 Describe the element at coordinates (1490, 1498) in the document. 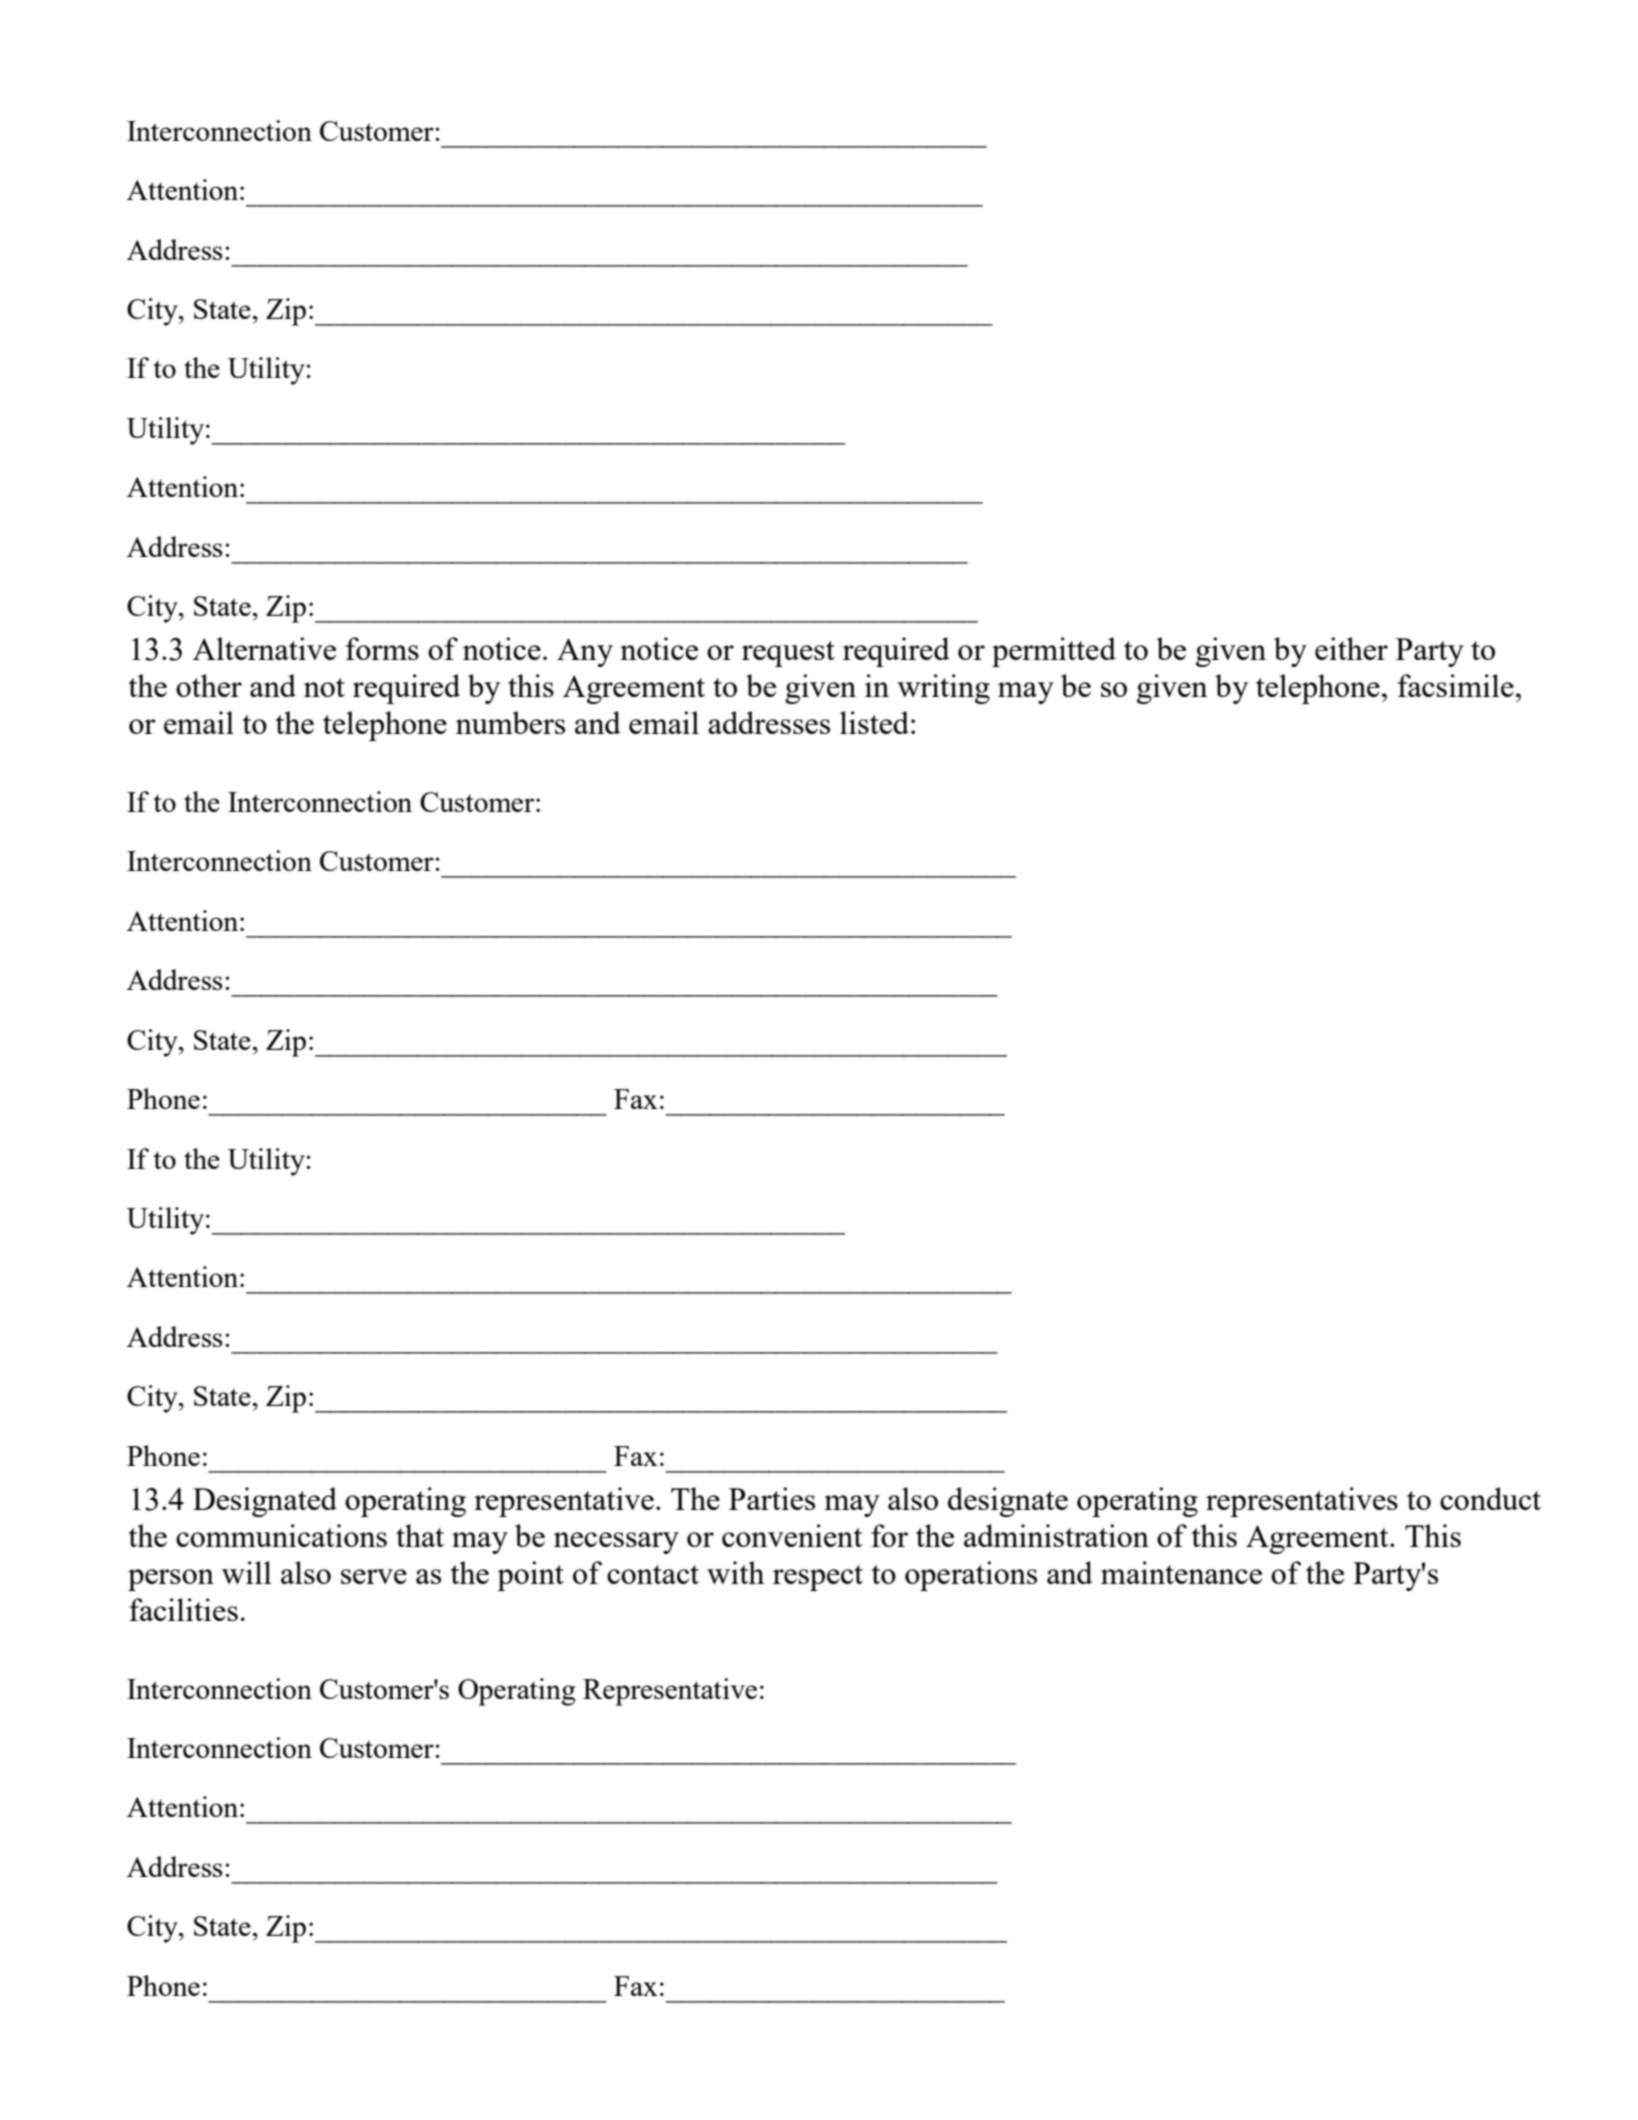

I see `conduct` at that location.
